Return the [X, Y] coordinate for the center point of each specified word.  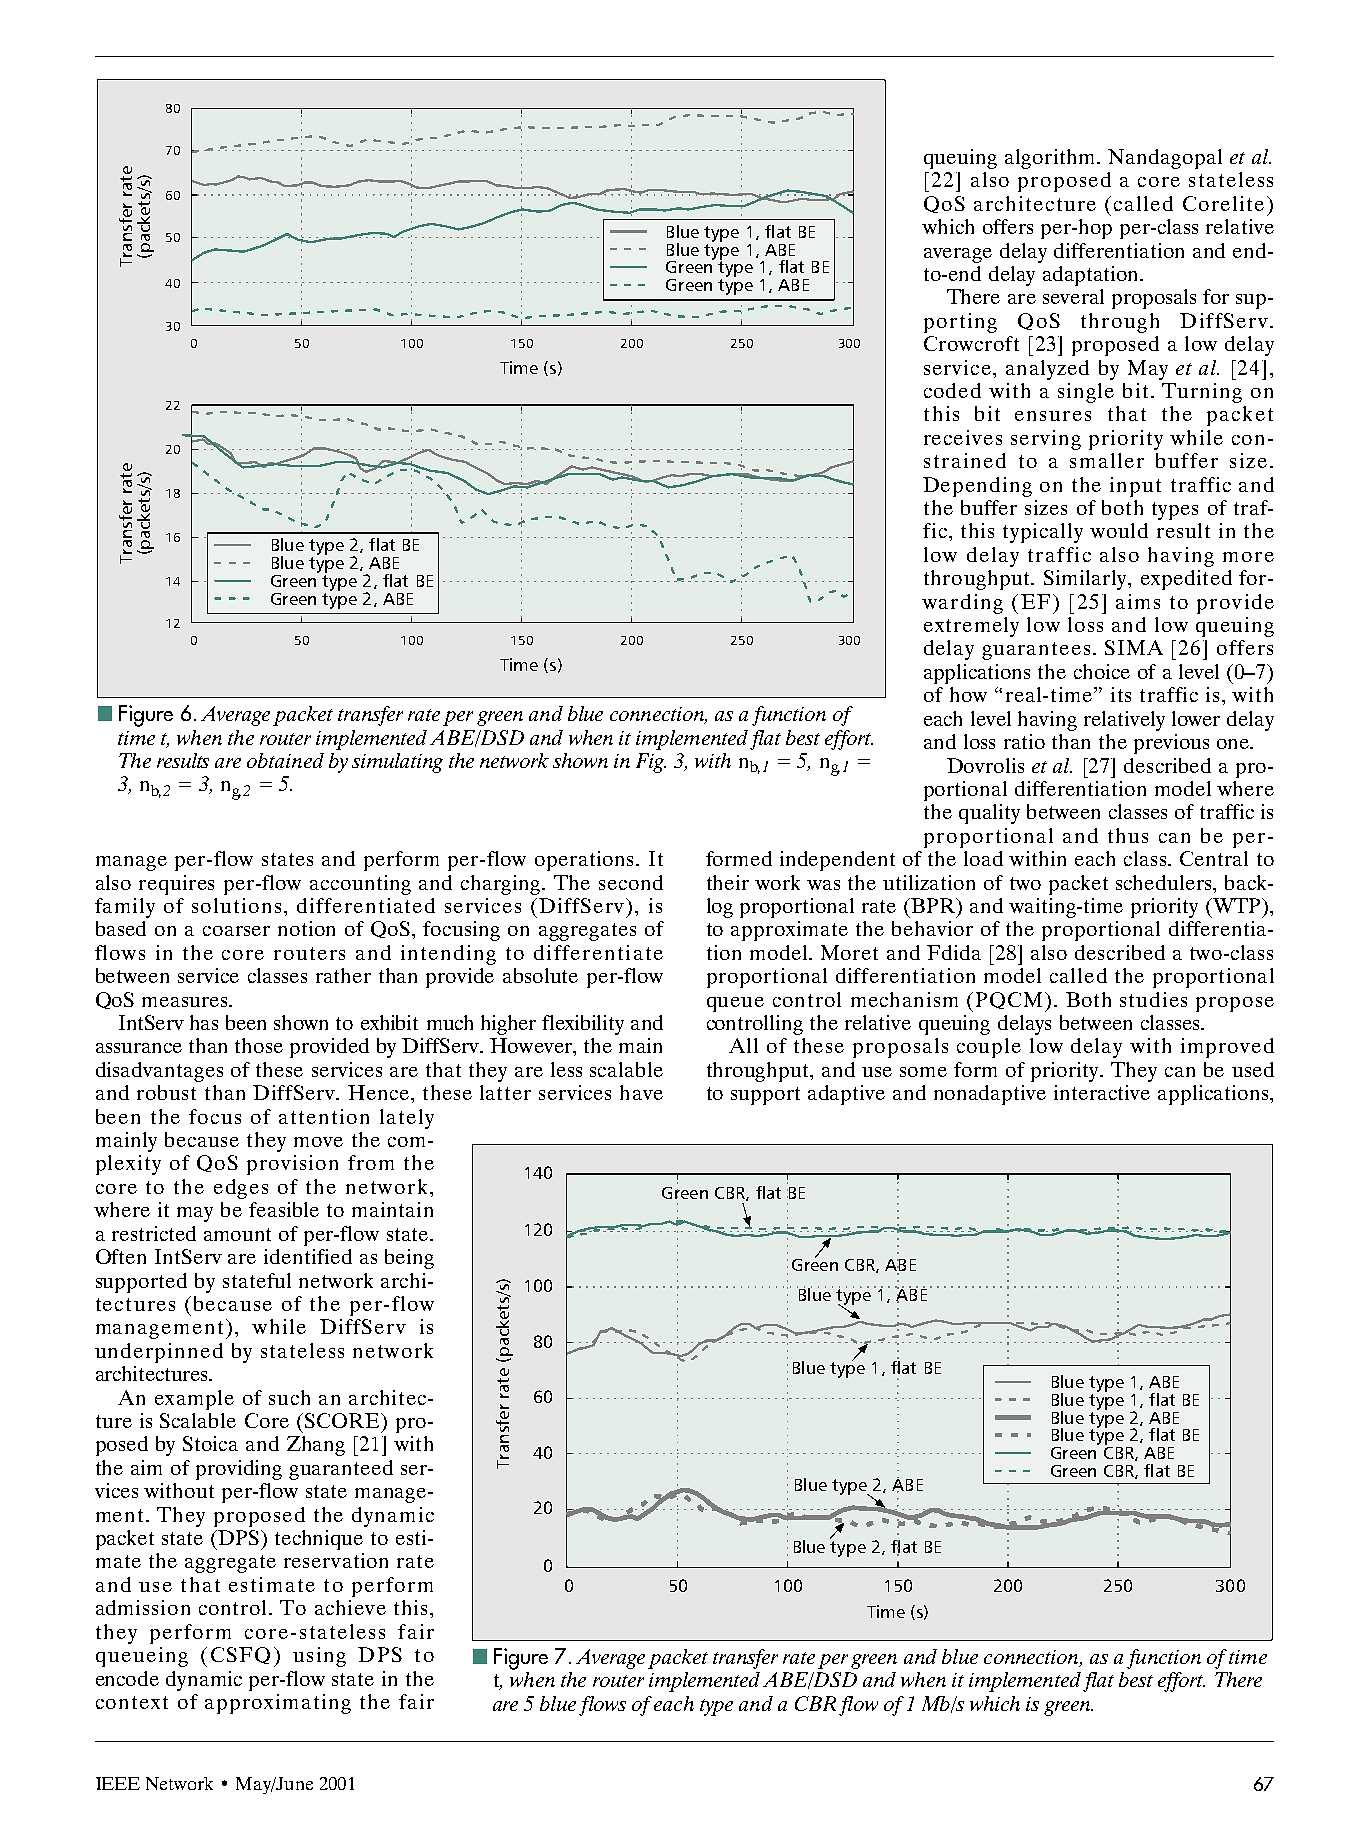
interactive [1102, 1092]
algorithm [1052, 159]
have [641, 1092]
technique [319, 1540]
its [1121, 694]
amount [237, 1234]
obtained [285, 760]
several [1073, 296]
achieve [350, 1607]
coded [952, 390]
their [728, 882]
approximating [278, 1704]
